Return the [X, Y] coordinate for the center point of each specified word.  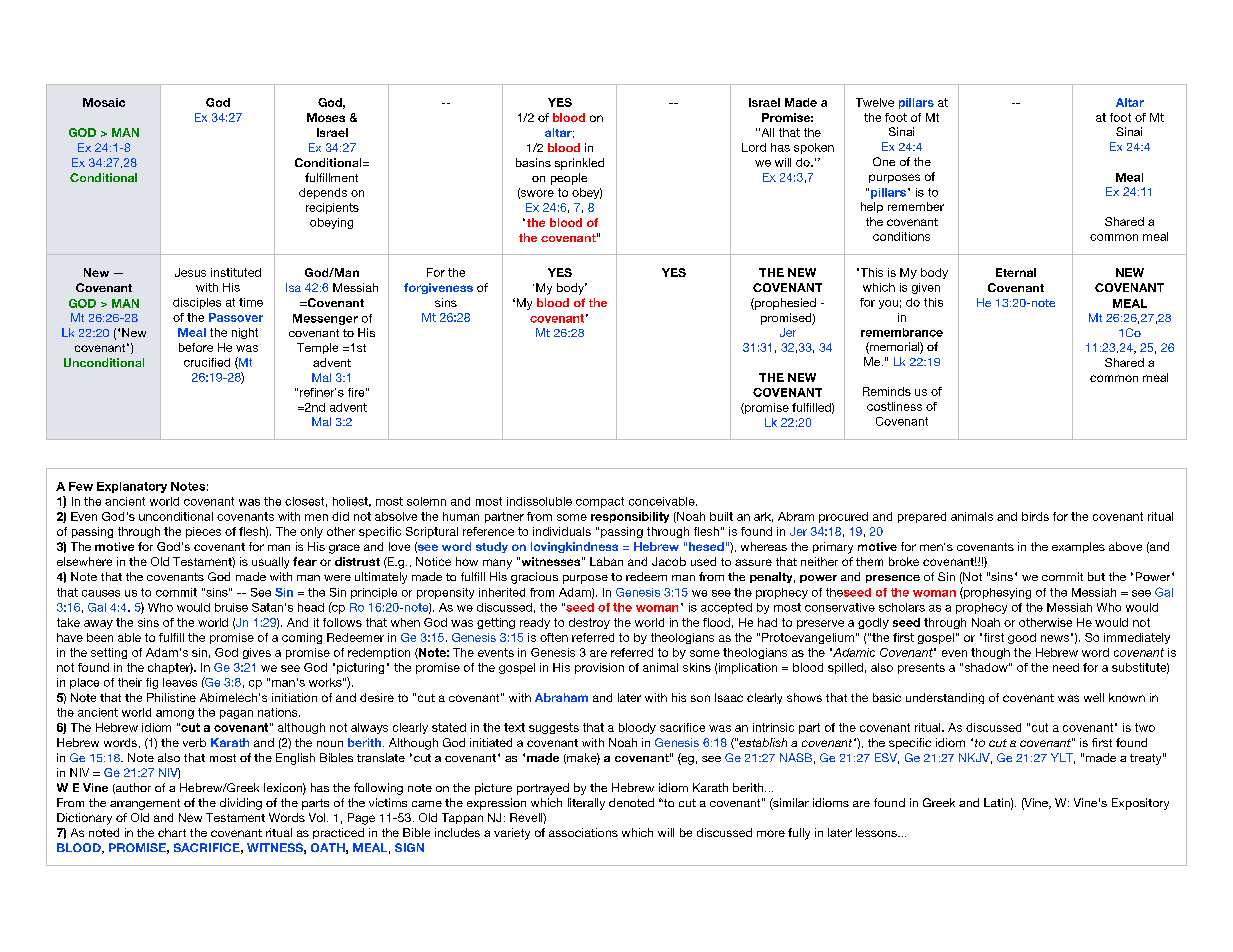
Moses [326, 117]
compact [600, 502]
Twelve [875, 102]
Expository [1140, 804]
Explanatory [132, 487]
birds [1035, 516]
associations [583, 832]
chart [172, 832]
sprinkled [579, 164]
